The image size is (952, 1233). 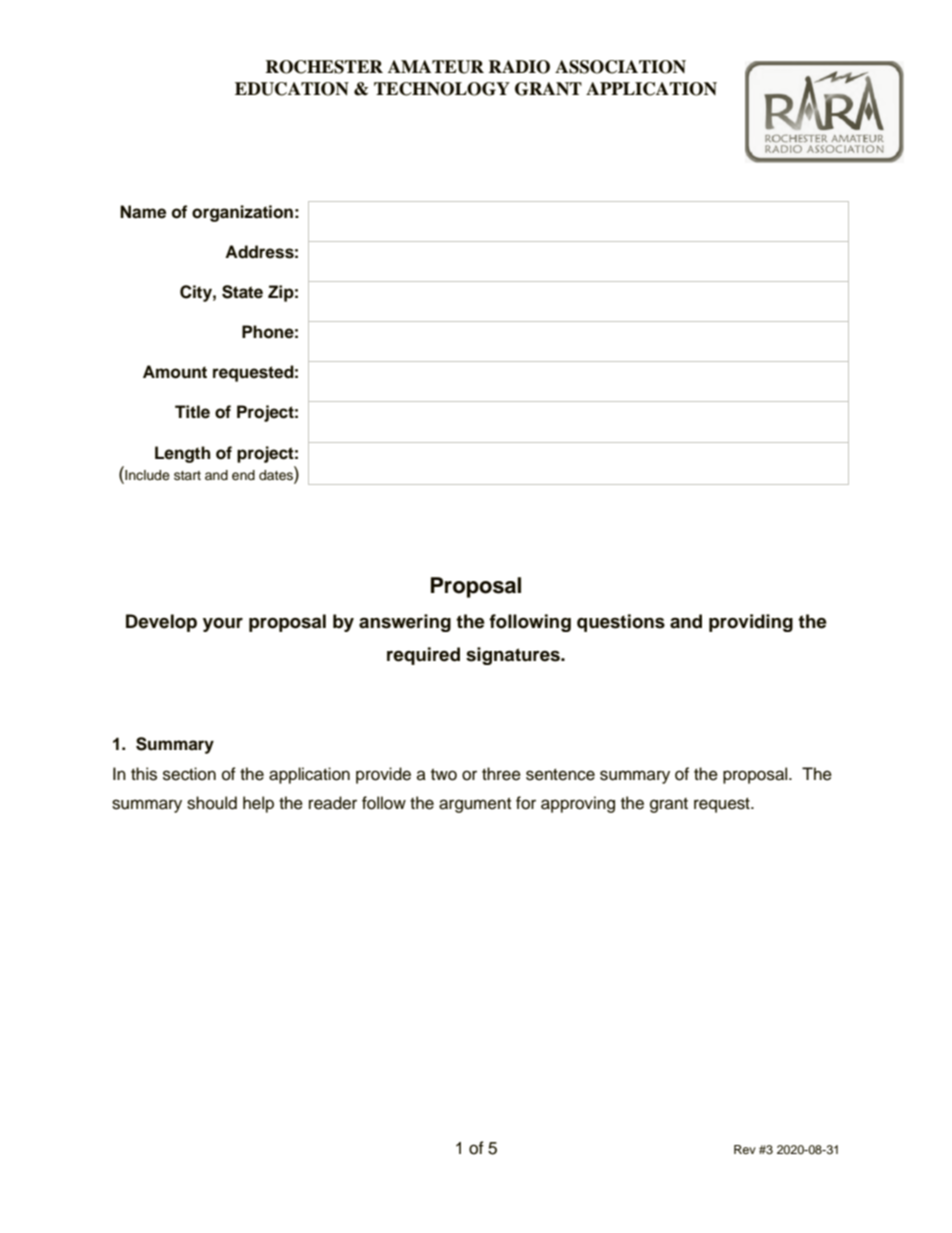 I want to click on section, so click(x=189, y=774).
